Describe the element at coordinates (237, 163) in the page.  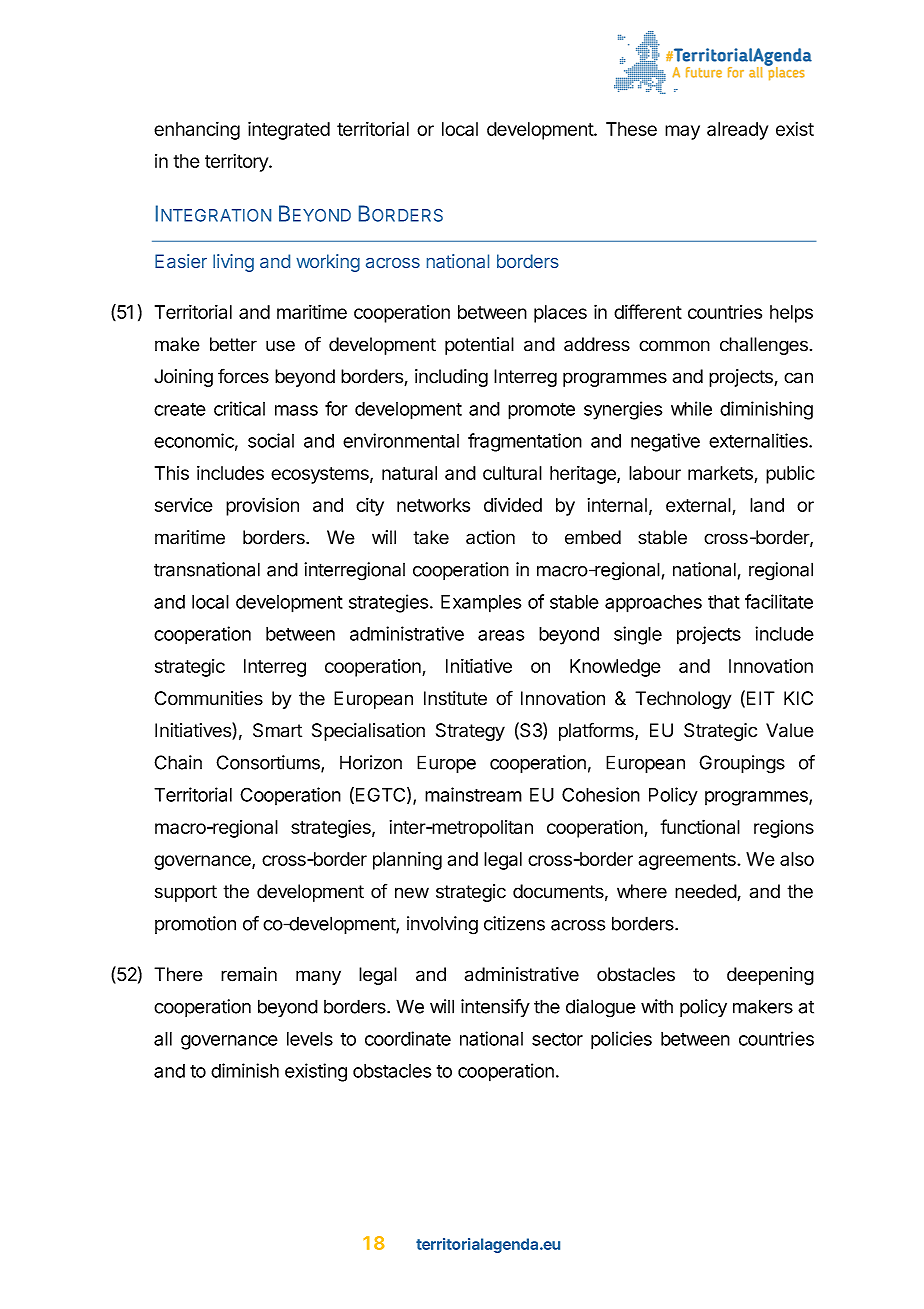
I see `territory` at that location.
